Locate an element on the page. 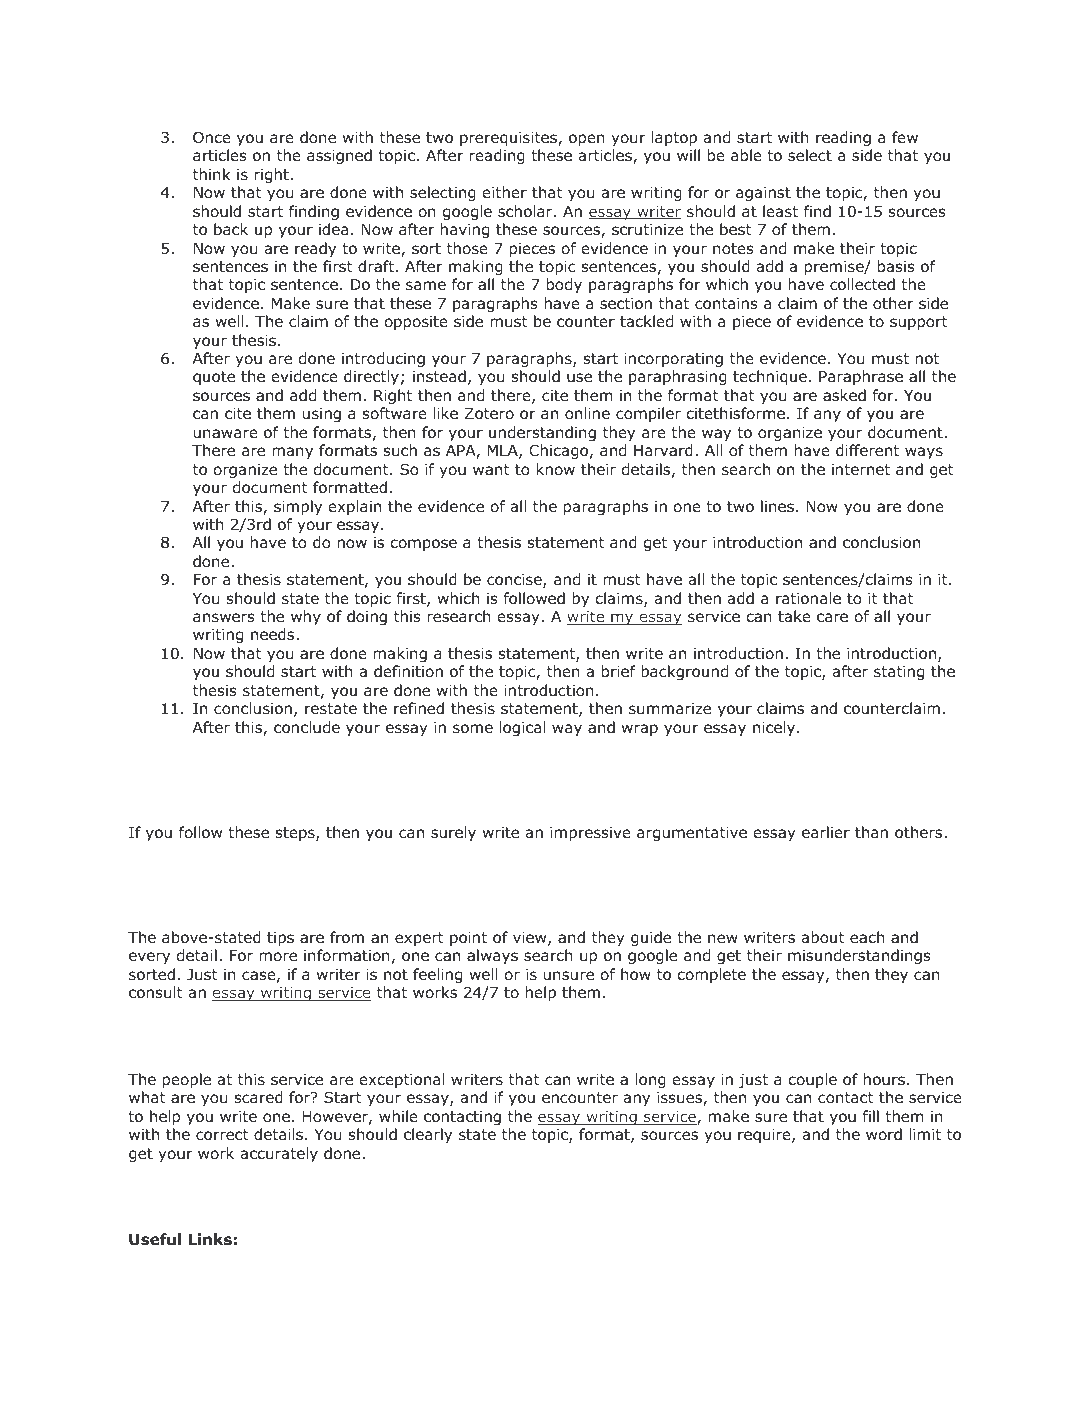  stating is located at coordinates (899, 673).
